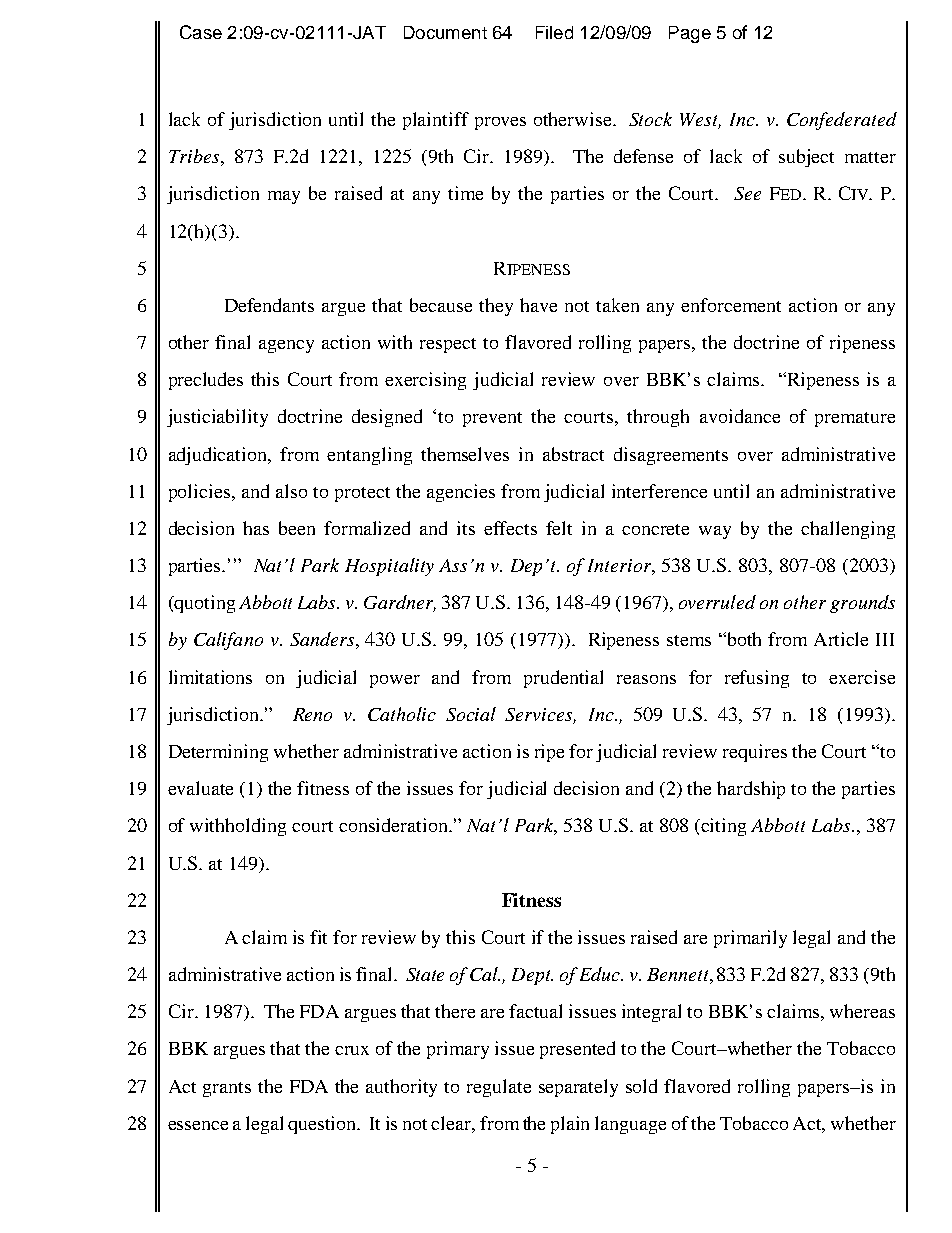 The image size is (952, 1233). I want to click on have, so click(538, 305).
